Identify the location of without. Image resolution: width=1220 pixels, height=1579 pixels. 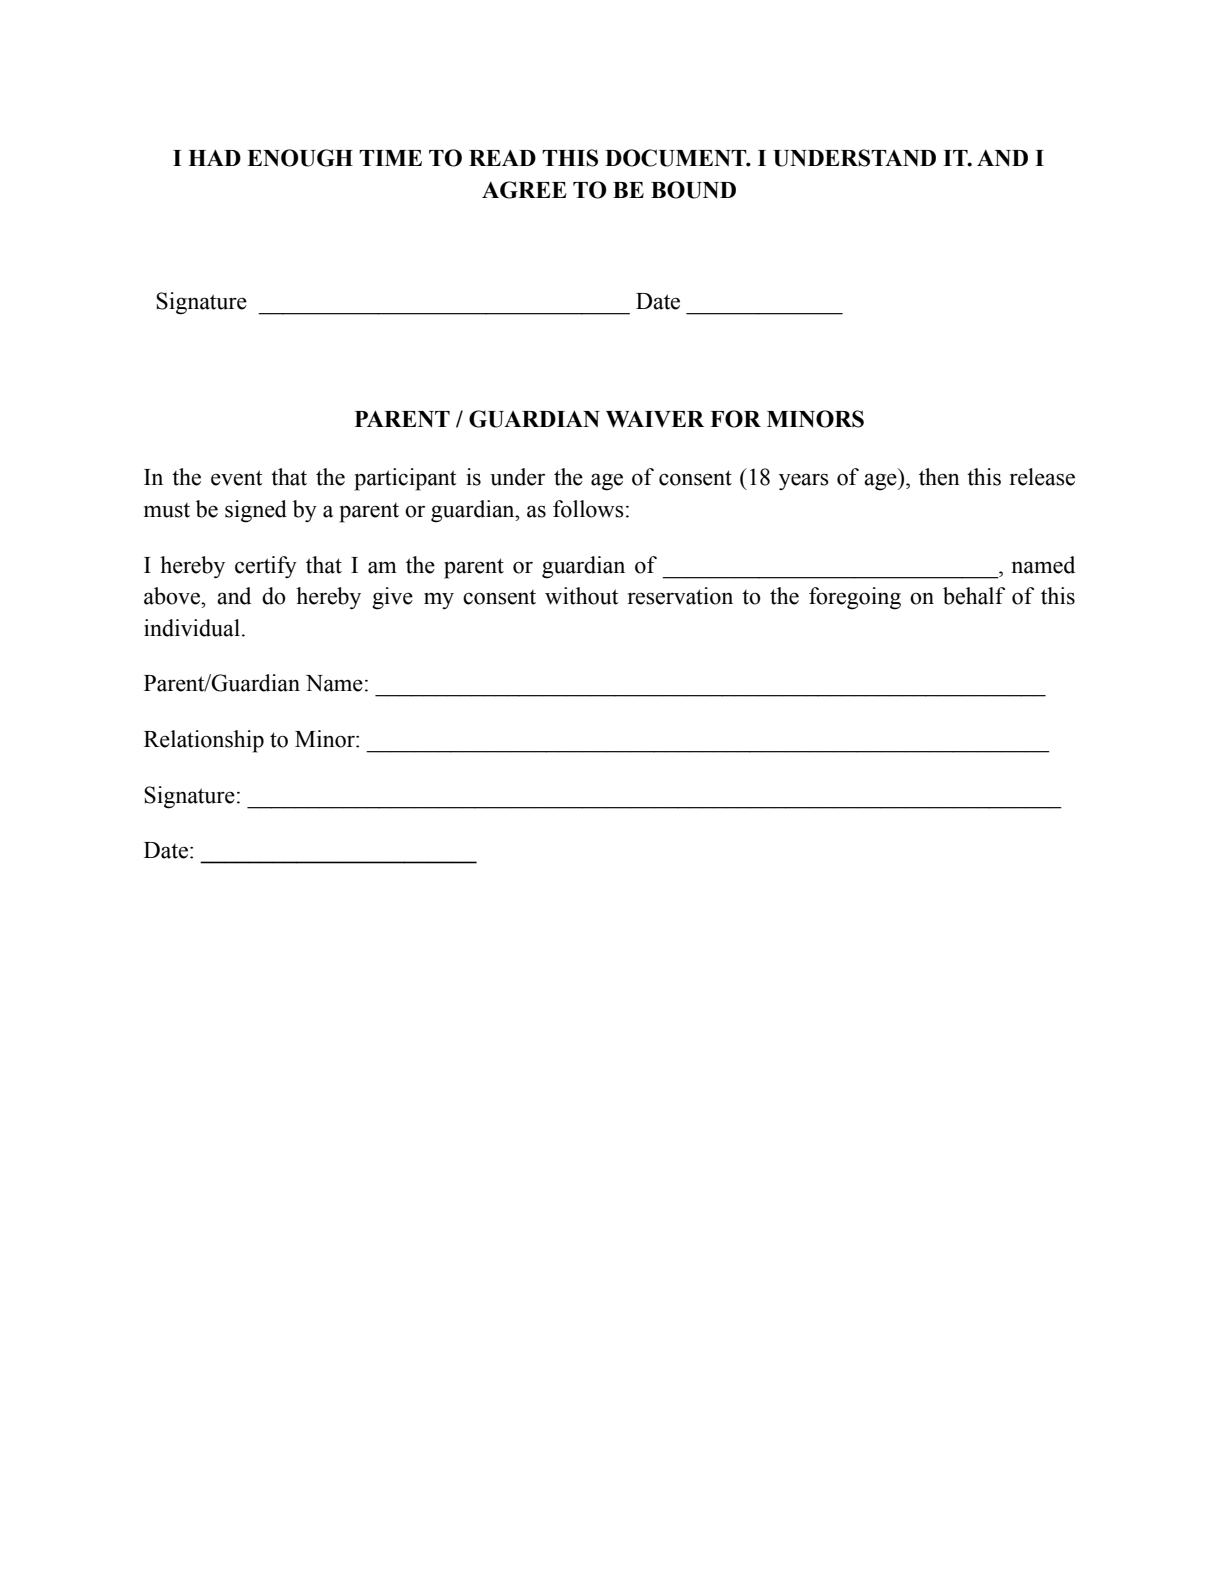
(582, 596).
